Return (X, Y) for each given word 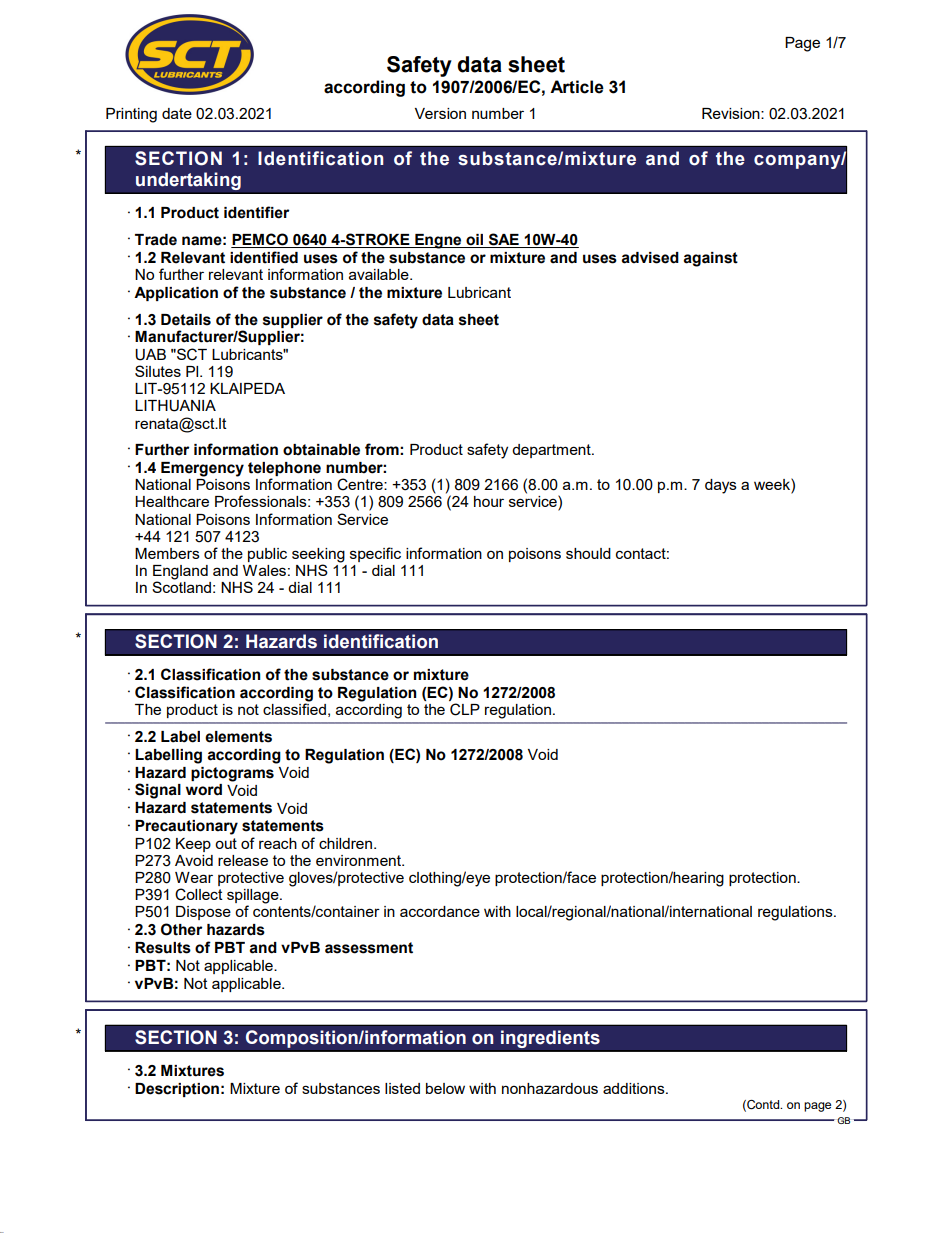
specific (375, 554)
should (588, 553)
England (180, 573)
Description (177, 1090)
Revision (732, 113)
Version (440, 113)
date (177, 113)
